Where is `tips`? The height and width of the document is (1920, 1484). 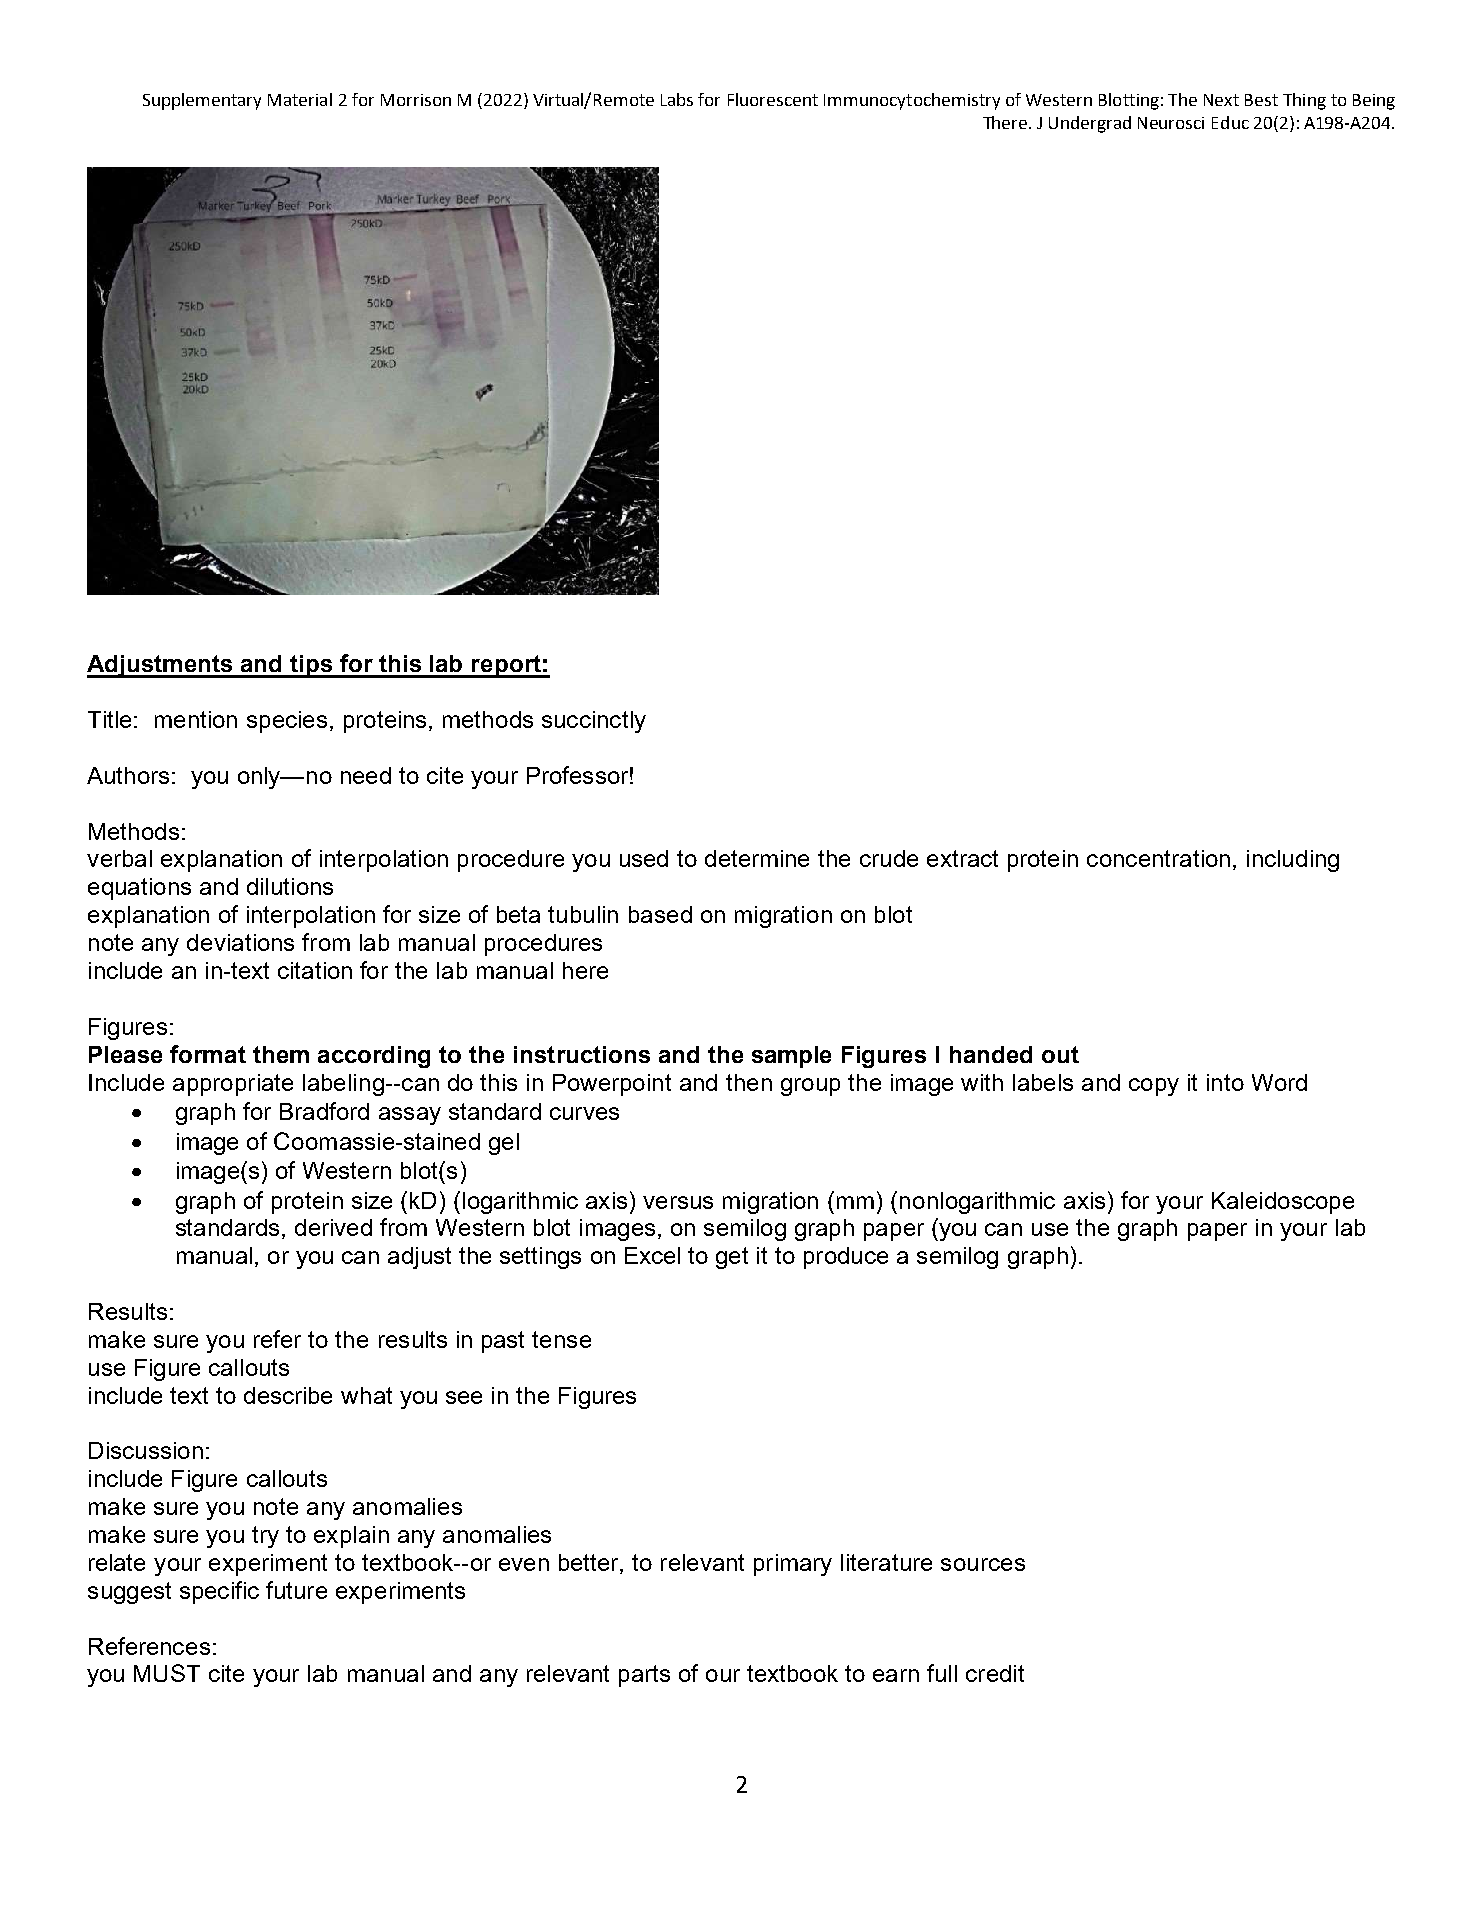
tips is located at coordinates (311, 666).
